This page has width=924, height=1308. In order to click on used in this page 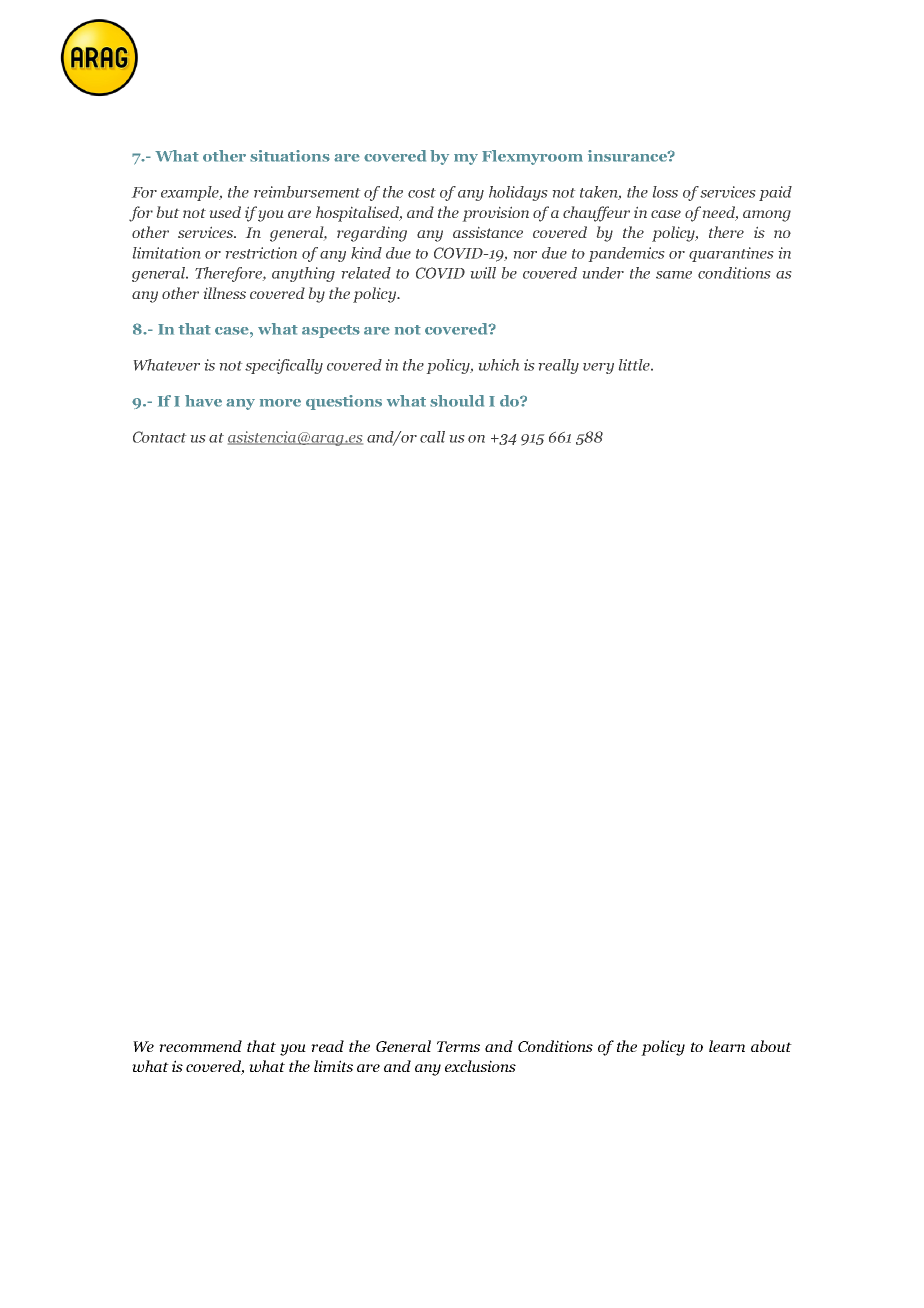, I will do `click(225, 212)`.
